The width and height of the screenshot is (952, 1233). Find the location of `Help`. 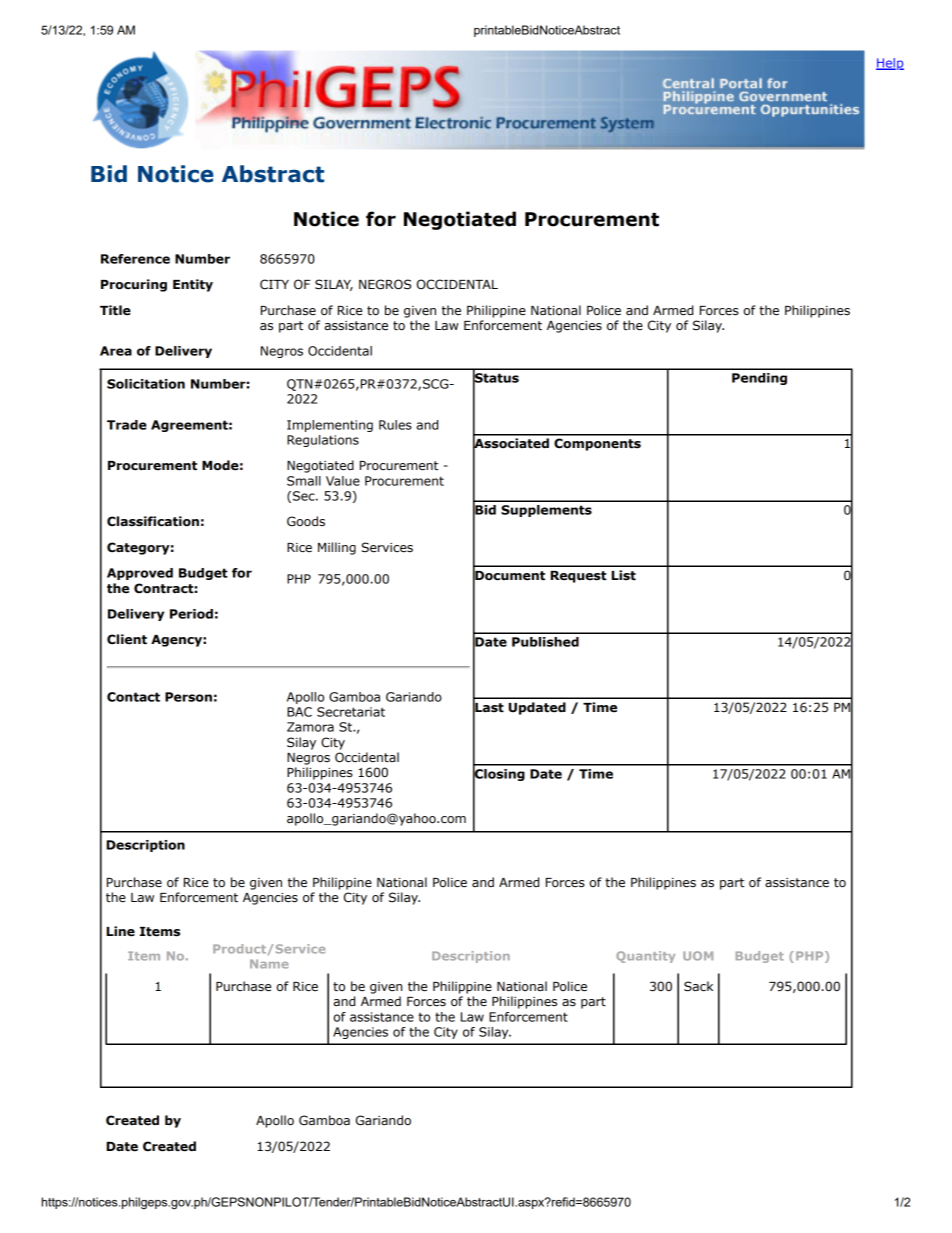

Help is located at coordinates (890, 64).
